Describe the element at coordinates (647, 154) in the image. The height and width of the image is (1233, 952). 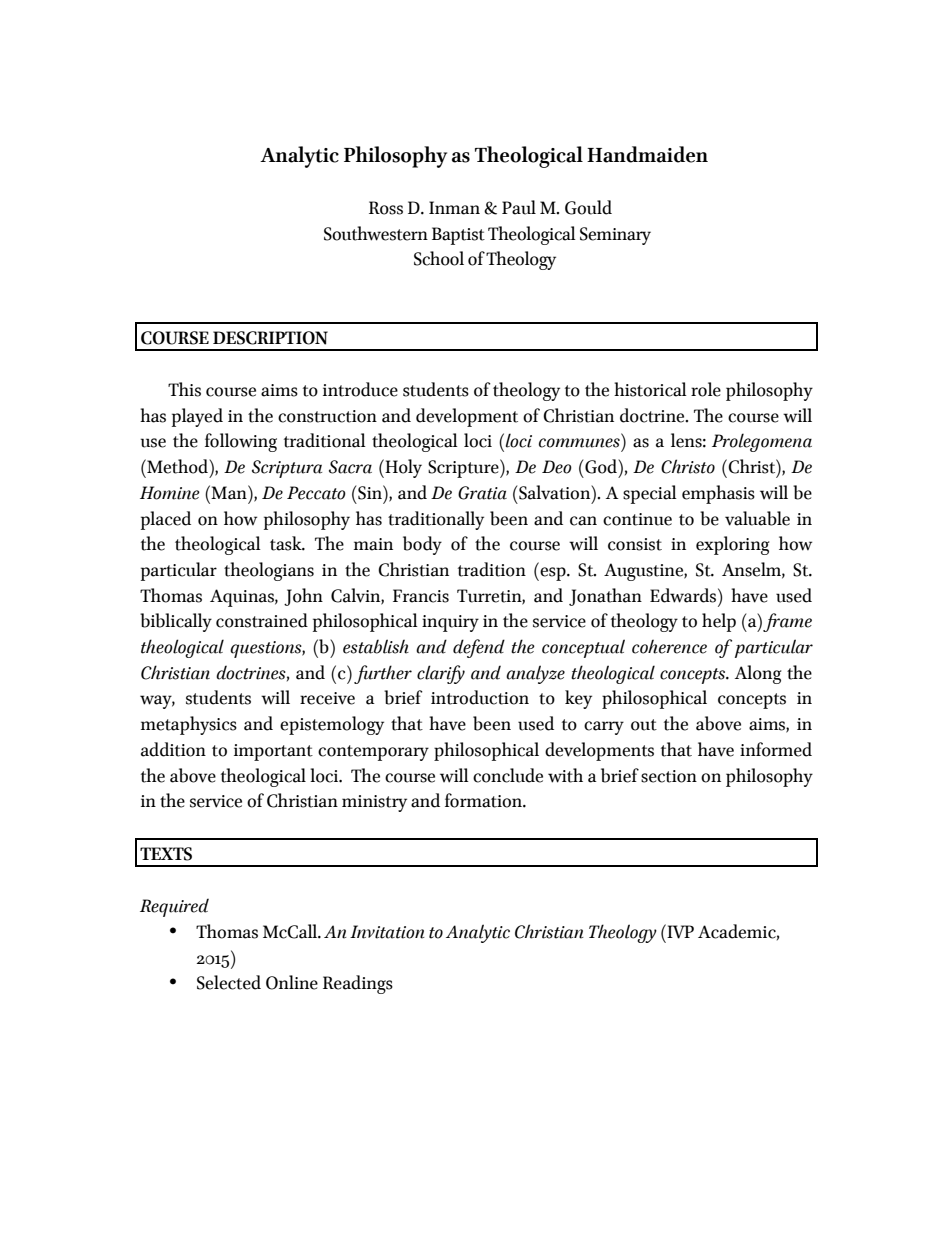
I see `Handmaiden` at that location.
